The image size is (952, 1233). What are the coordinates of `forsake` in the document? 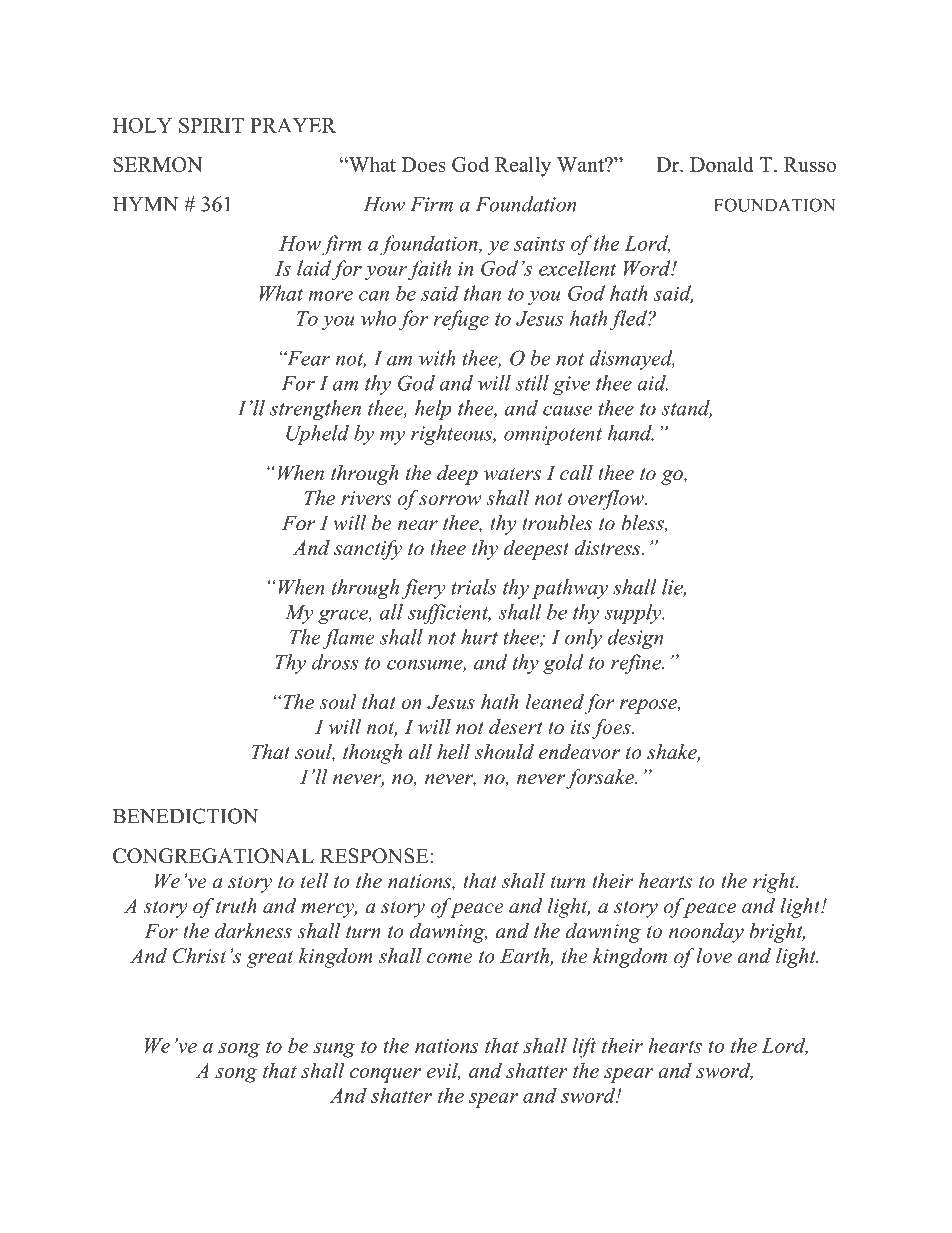 It's located at (601, 779).
